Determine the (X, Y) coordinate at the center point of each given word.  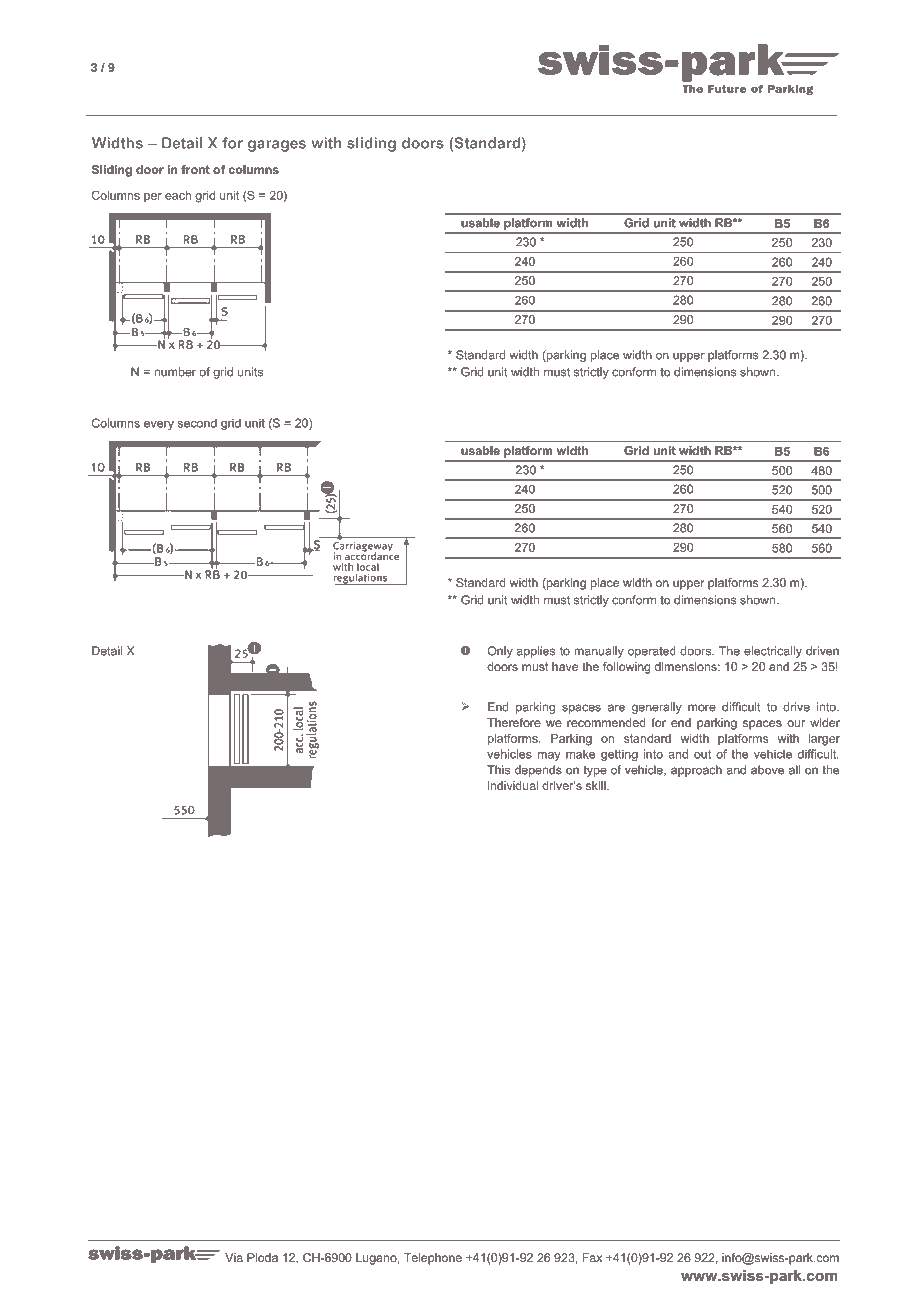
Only (500, 652)
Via (234, 1257)
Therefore (514, 722)
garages (277, 146)
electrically (773, 652)
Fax (592, 1257)
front (195, 169)
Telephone (433, 1259)
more (702, 708)
